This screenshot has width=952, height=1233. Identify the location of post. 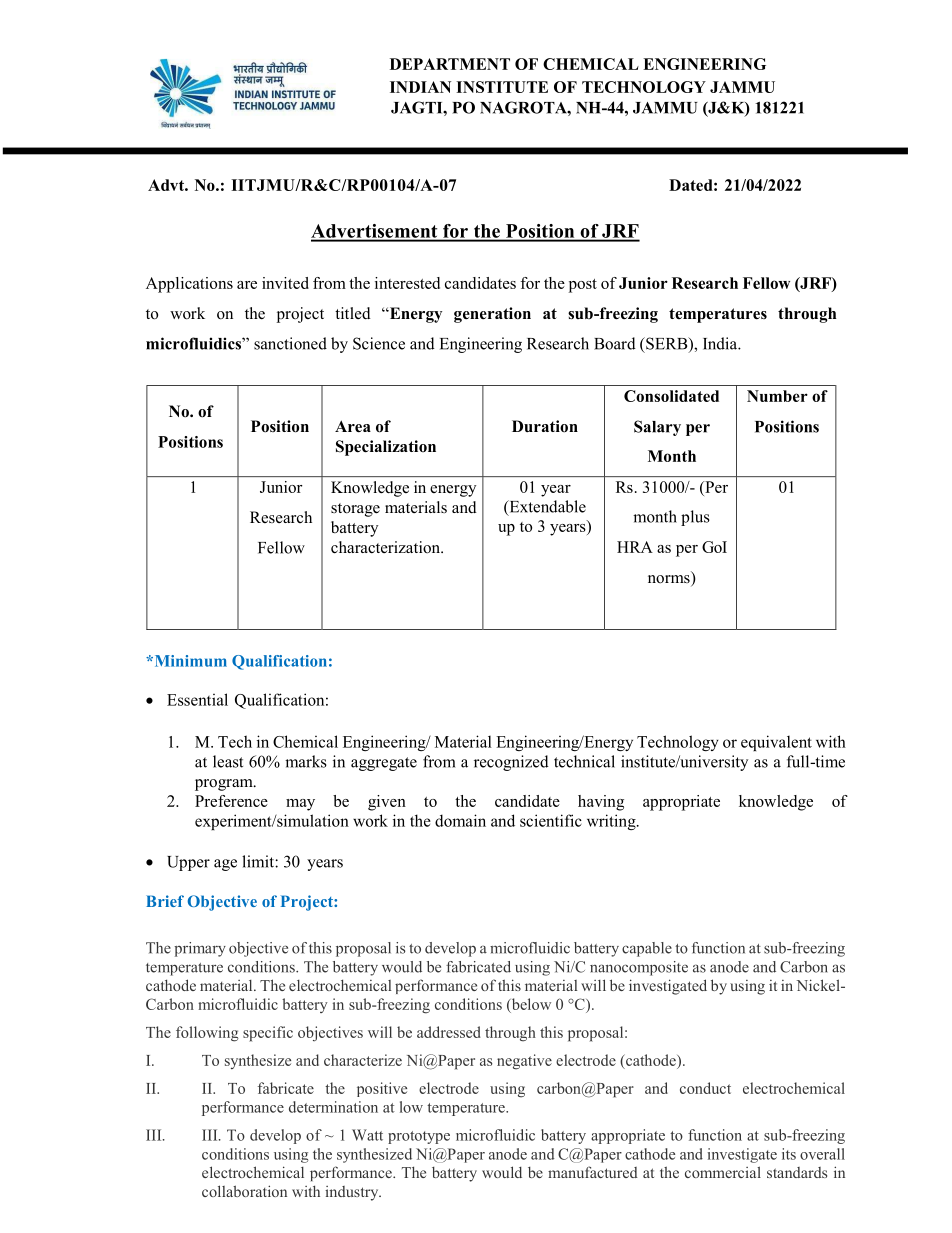
(583, 286).
